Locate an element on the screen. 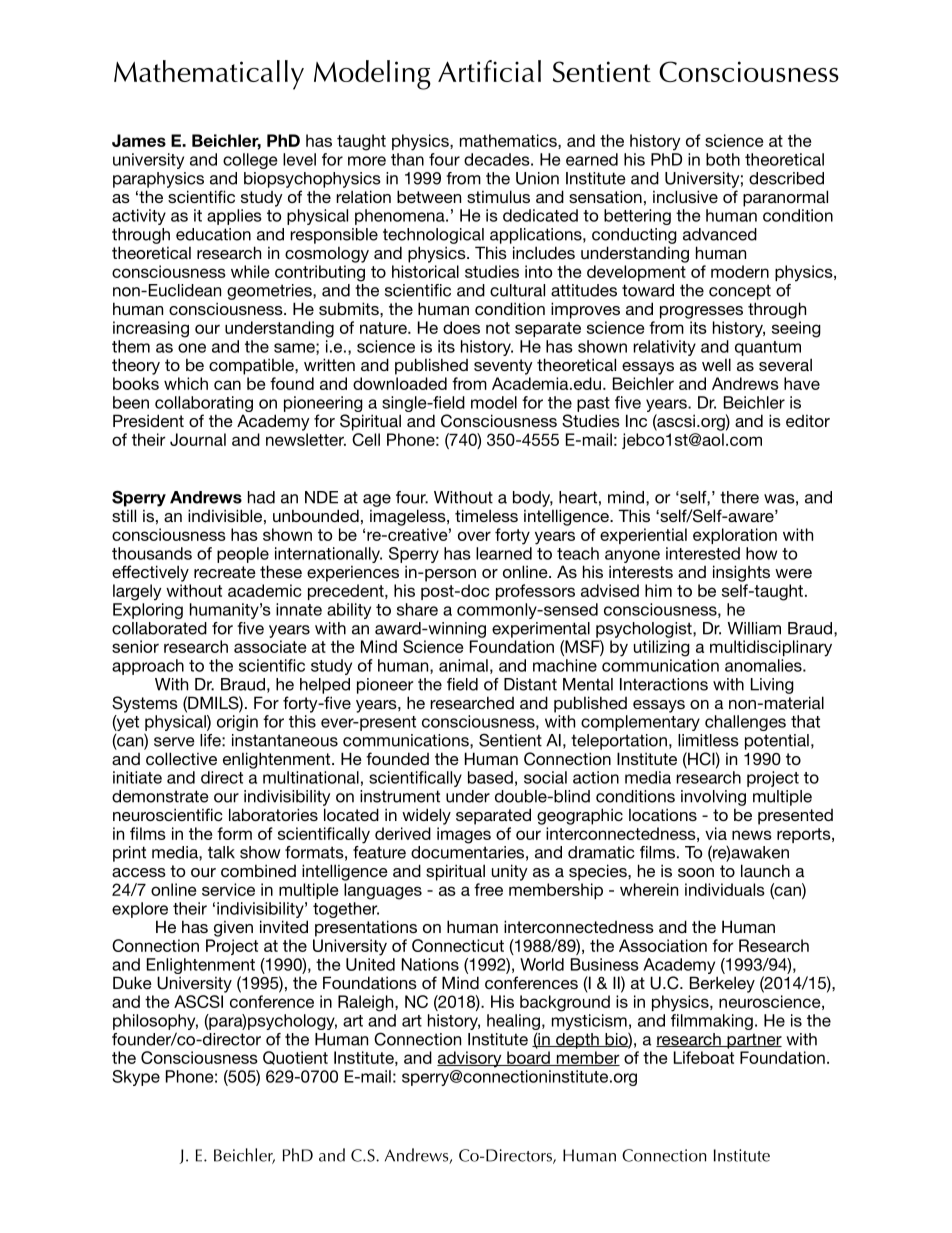 Image resolution: width=952 pixels, height=1233 pixels. images is located at coordinates (464, 835).
